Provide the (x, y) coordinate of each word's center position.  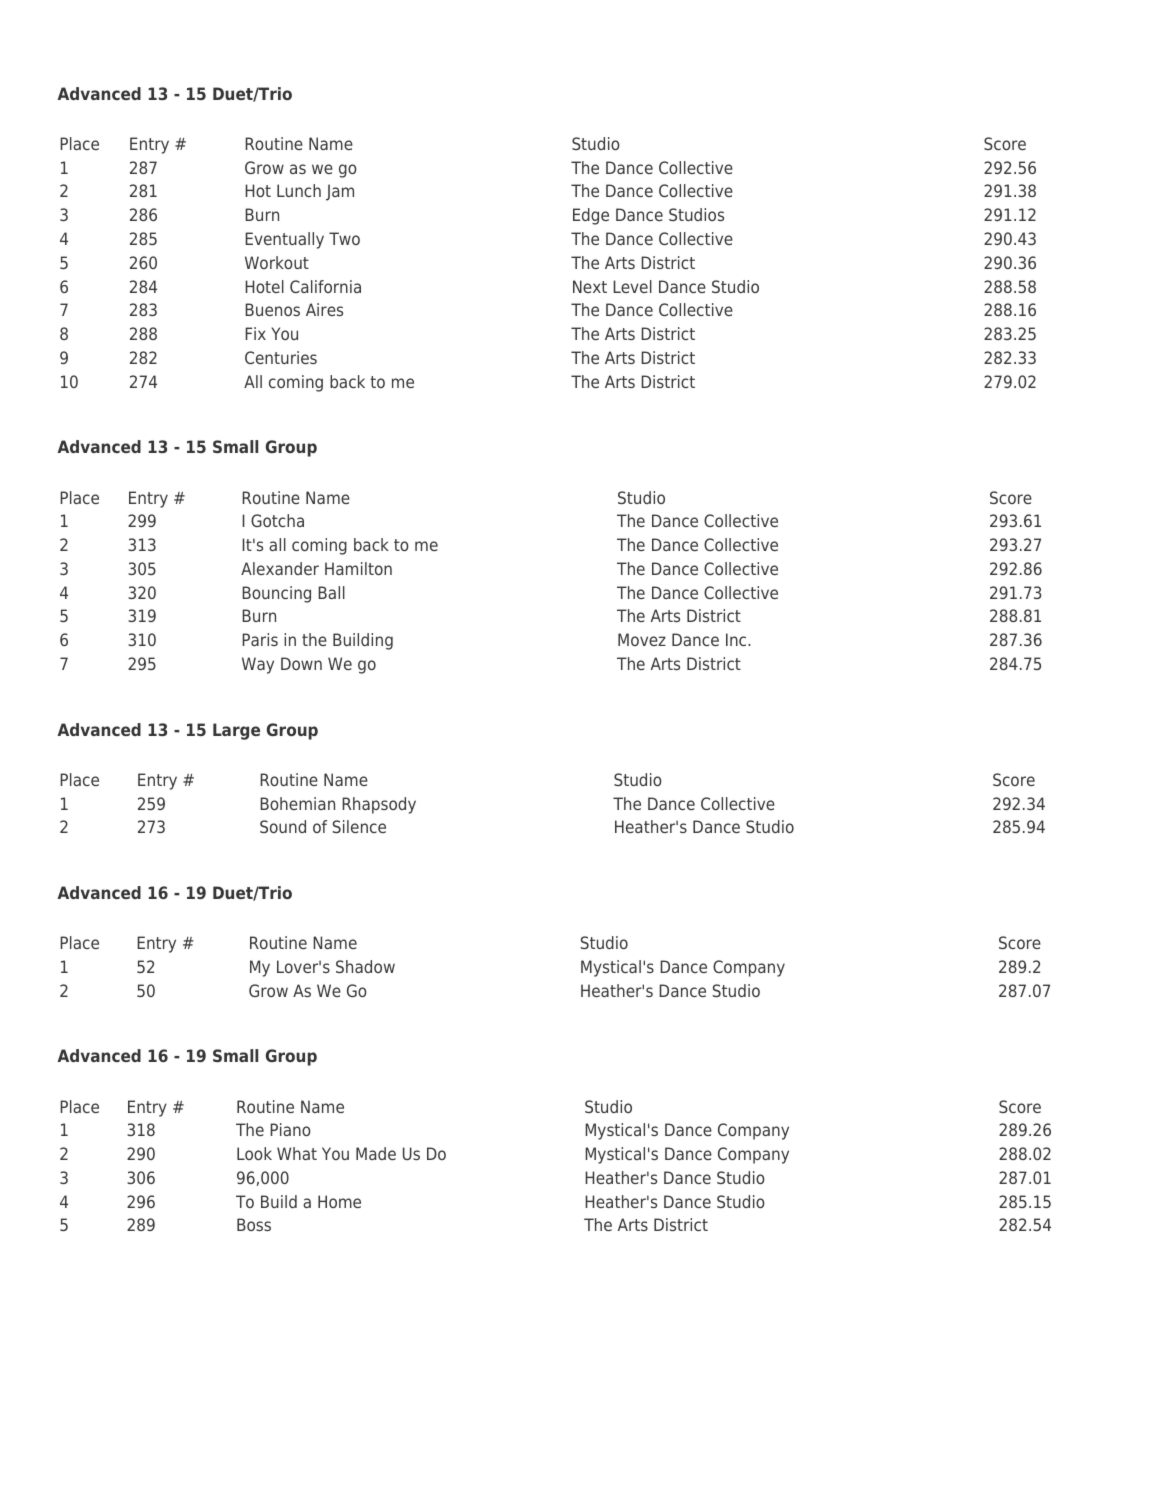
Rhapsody (379, 805)
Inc (737, 639)
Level (632, 286)
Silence (359, 826)
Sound (283, 826)
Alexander (280, 568)
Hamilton (358, 568)
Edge (591, 216)
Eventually (284, 240)
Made (376, 1153)
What (297, 1153)
